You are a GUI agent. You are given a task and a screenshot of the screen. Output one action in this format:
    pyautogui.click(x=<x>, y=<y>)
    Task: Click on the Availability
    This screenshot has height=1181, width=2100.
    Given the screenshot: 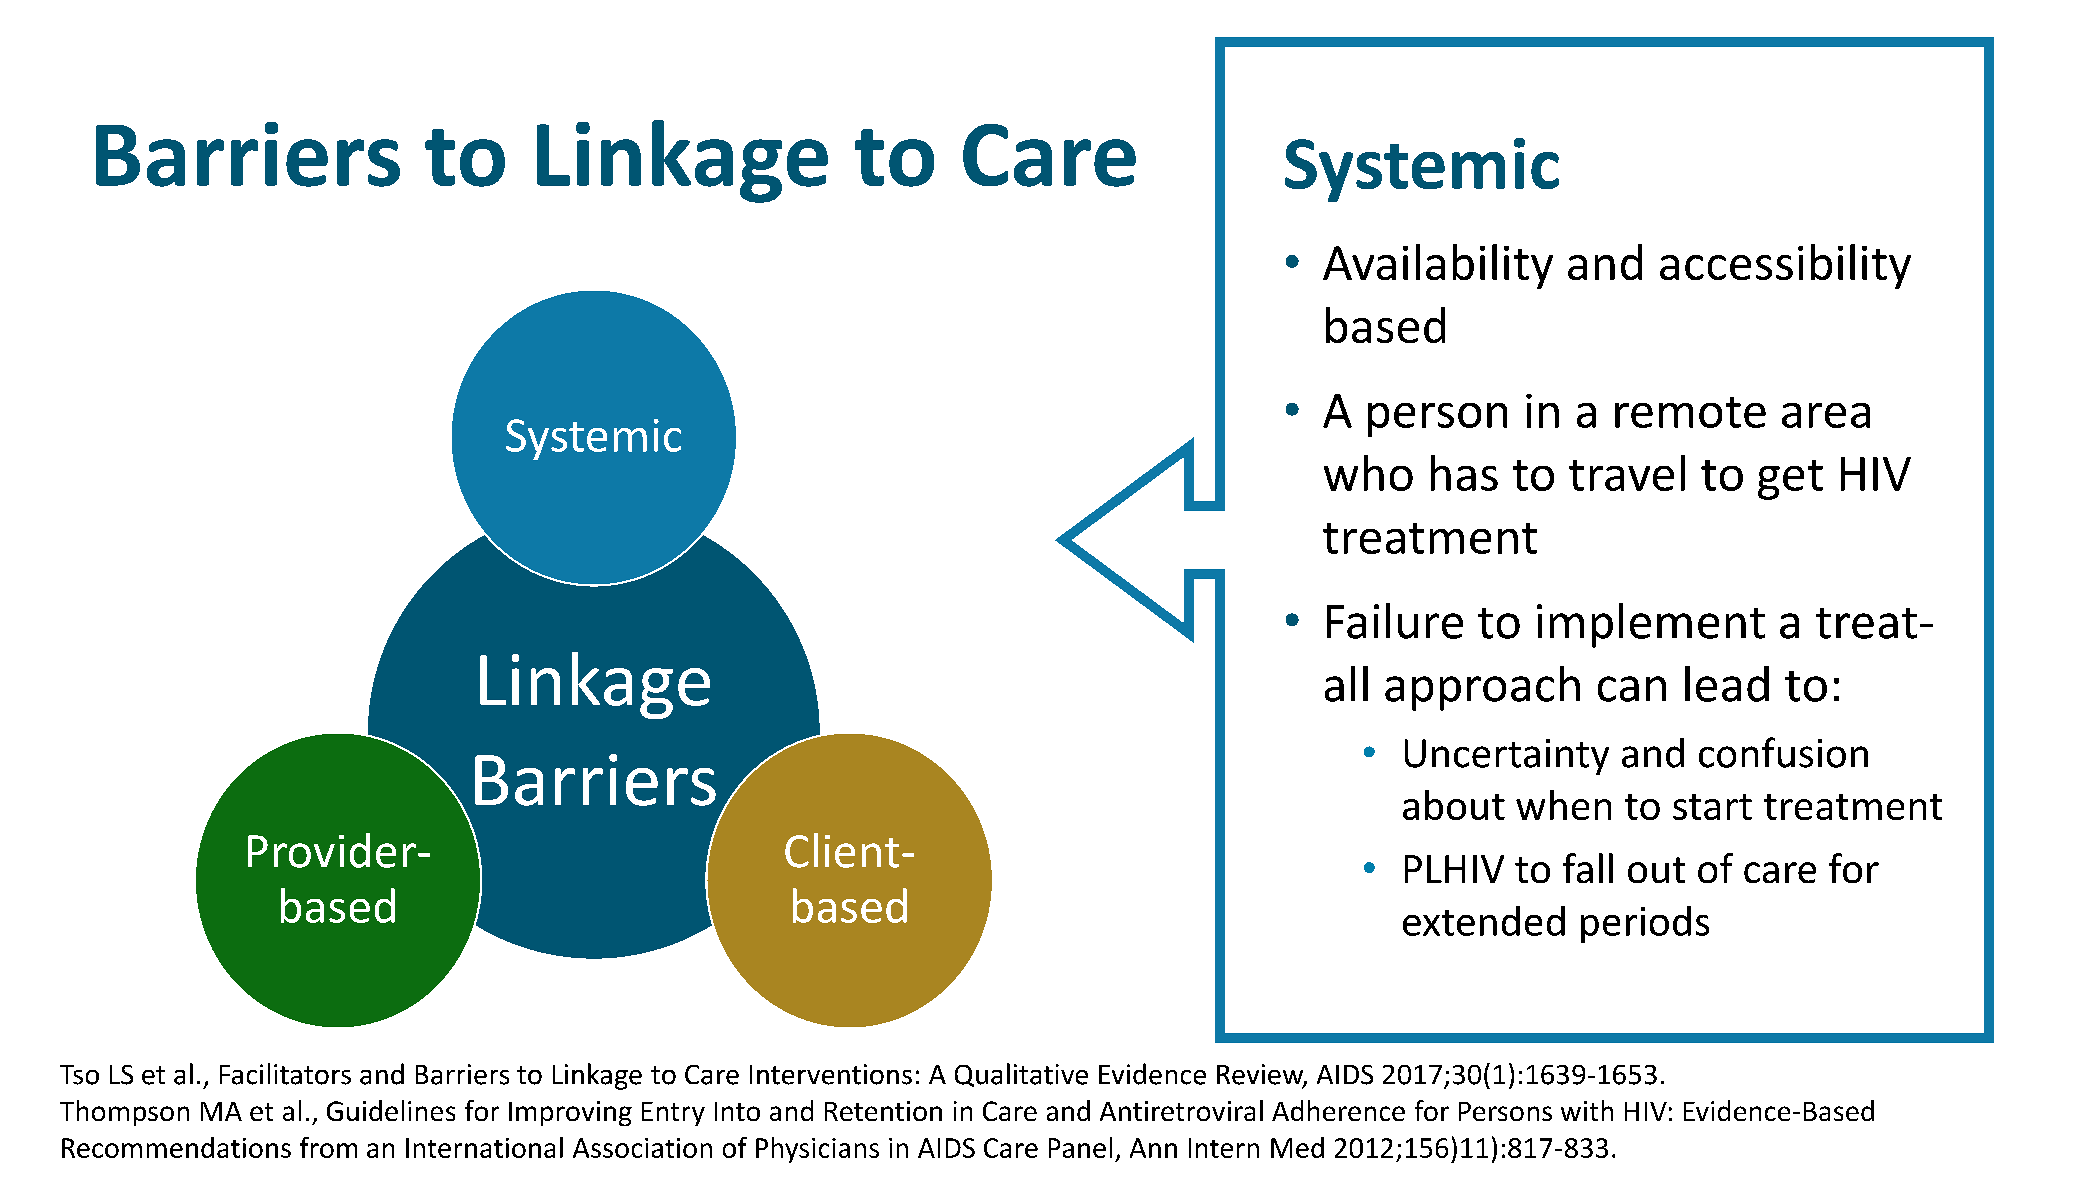 What is the action you would take?
    pyautogui.click(x=1438, y=266)
